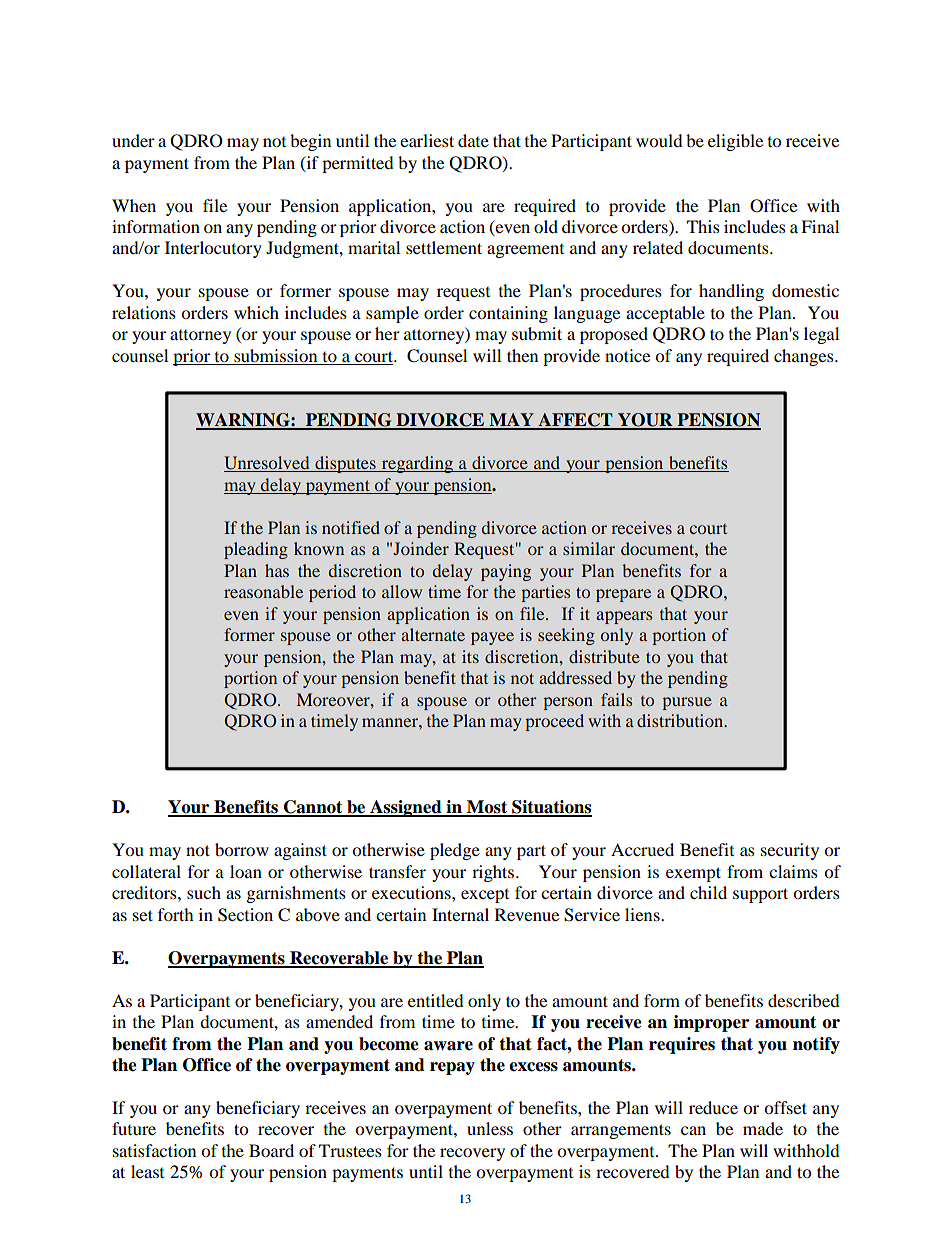  I want to click on Most, so click(487, 808).
